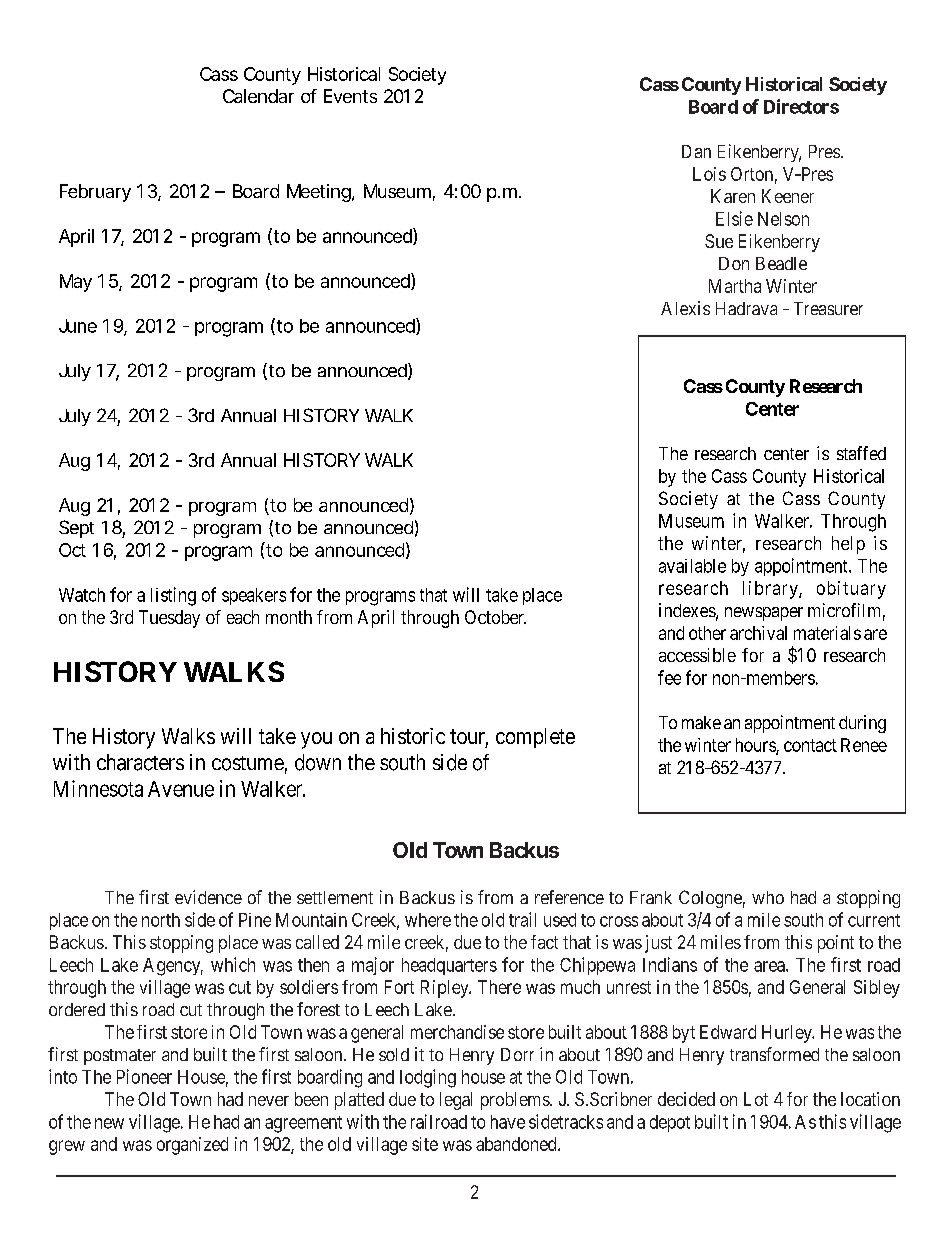 This screenshot has height=1233, width=952. What do you see at coordinates (810, 745) in the screenshot?
I see `contact` at bounding box center [810, 745].
